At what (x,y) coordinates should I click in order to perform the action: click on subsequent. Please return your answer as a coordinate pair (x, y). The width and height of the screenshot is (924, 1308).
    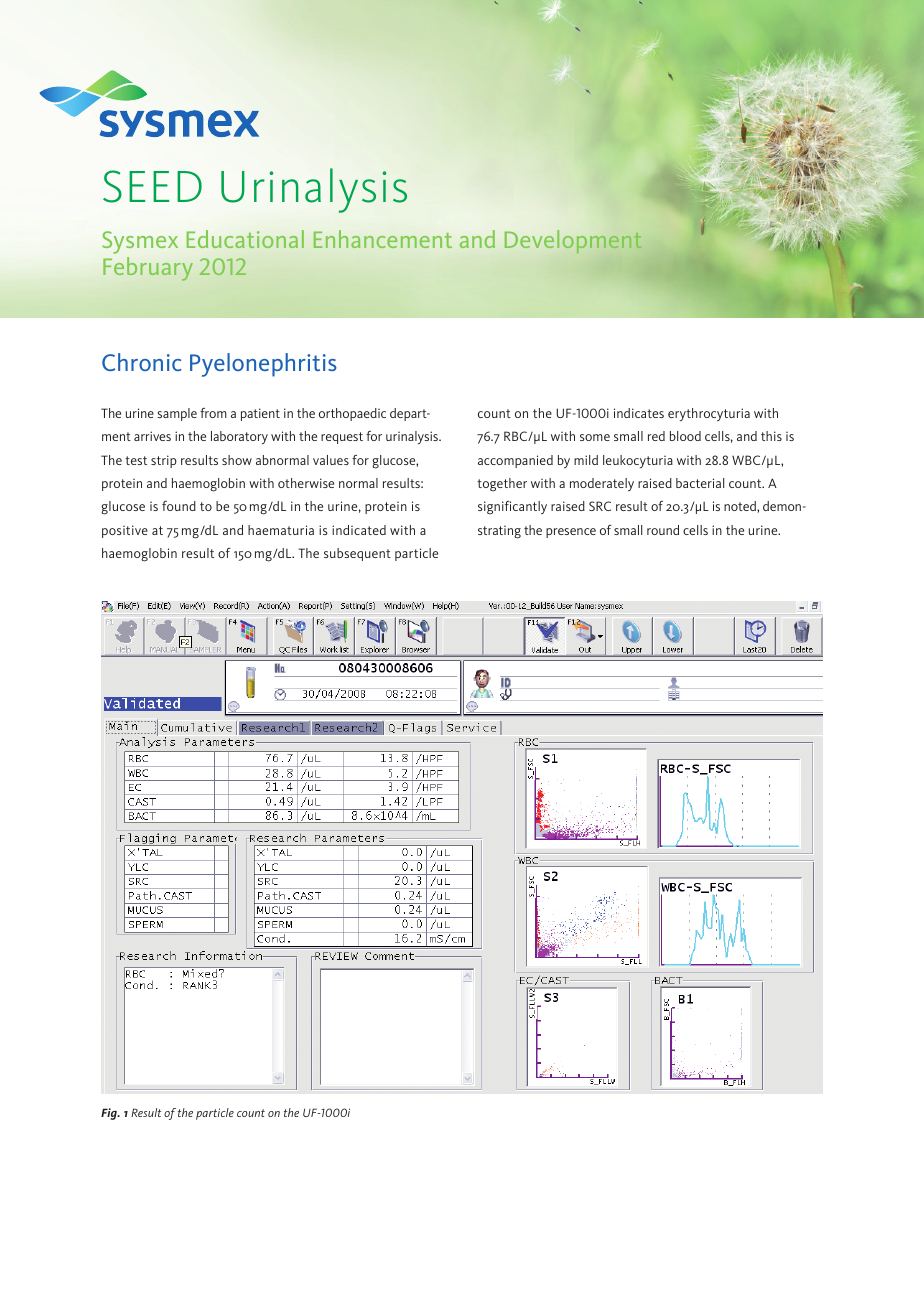
    Looking at the image, I should click on (357, 554).
